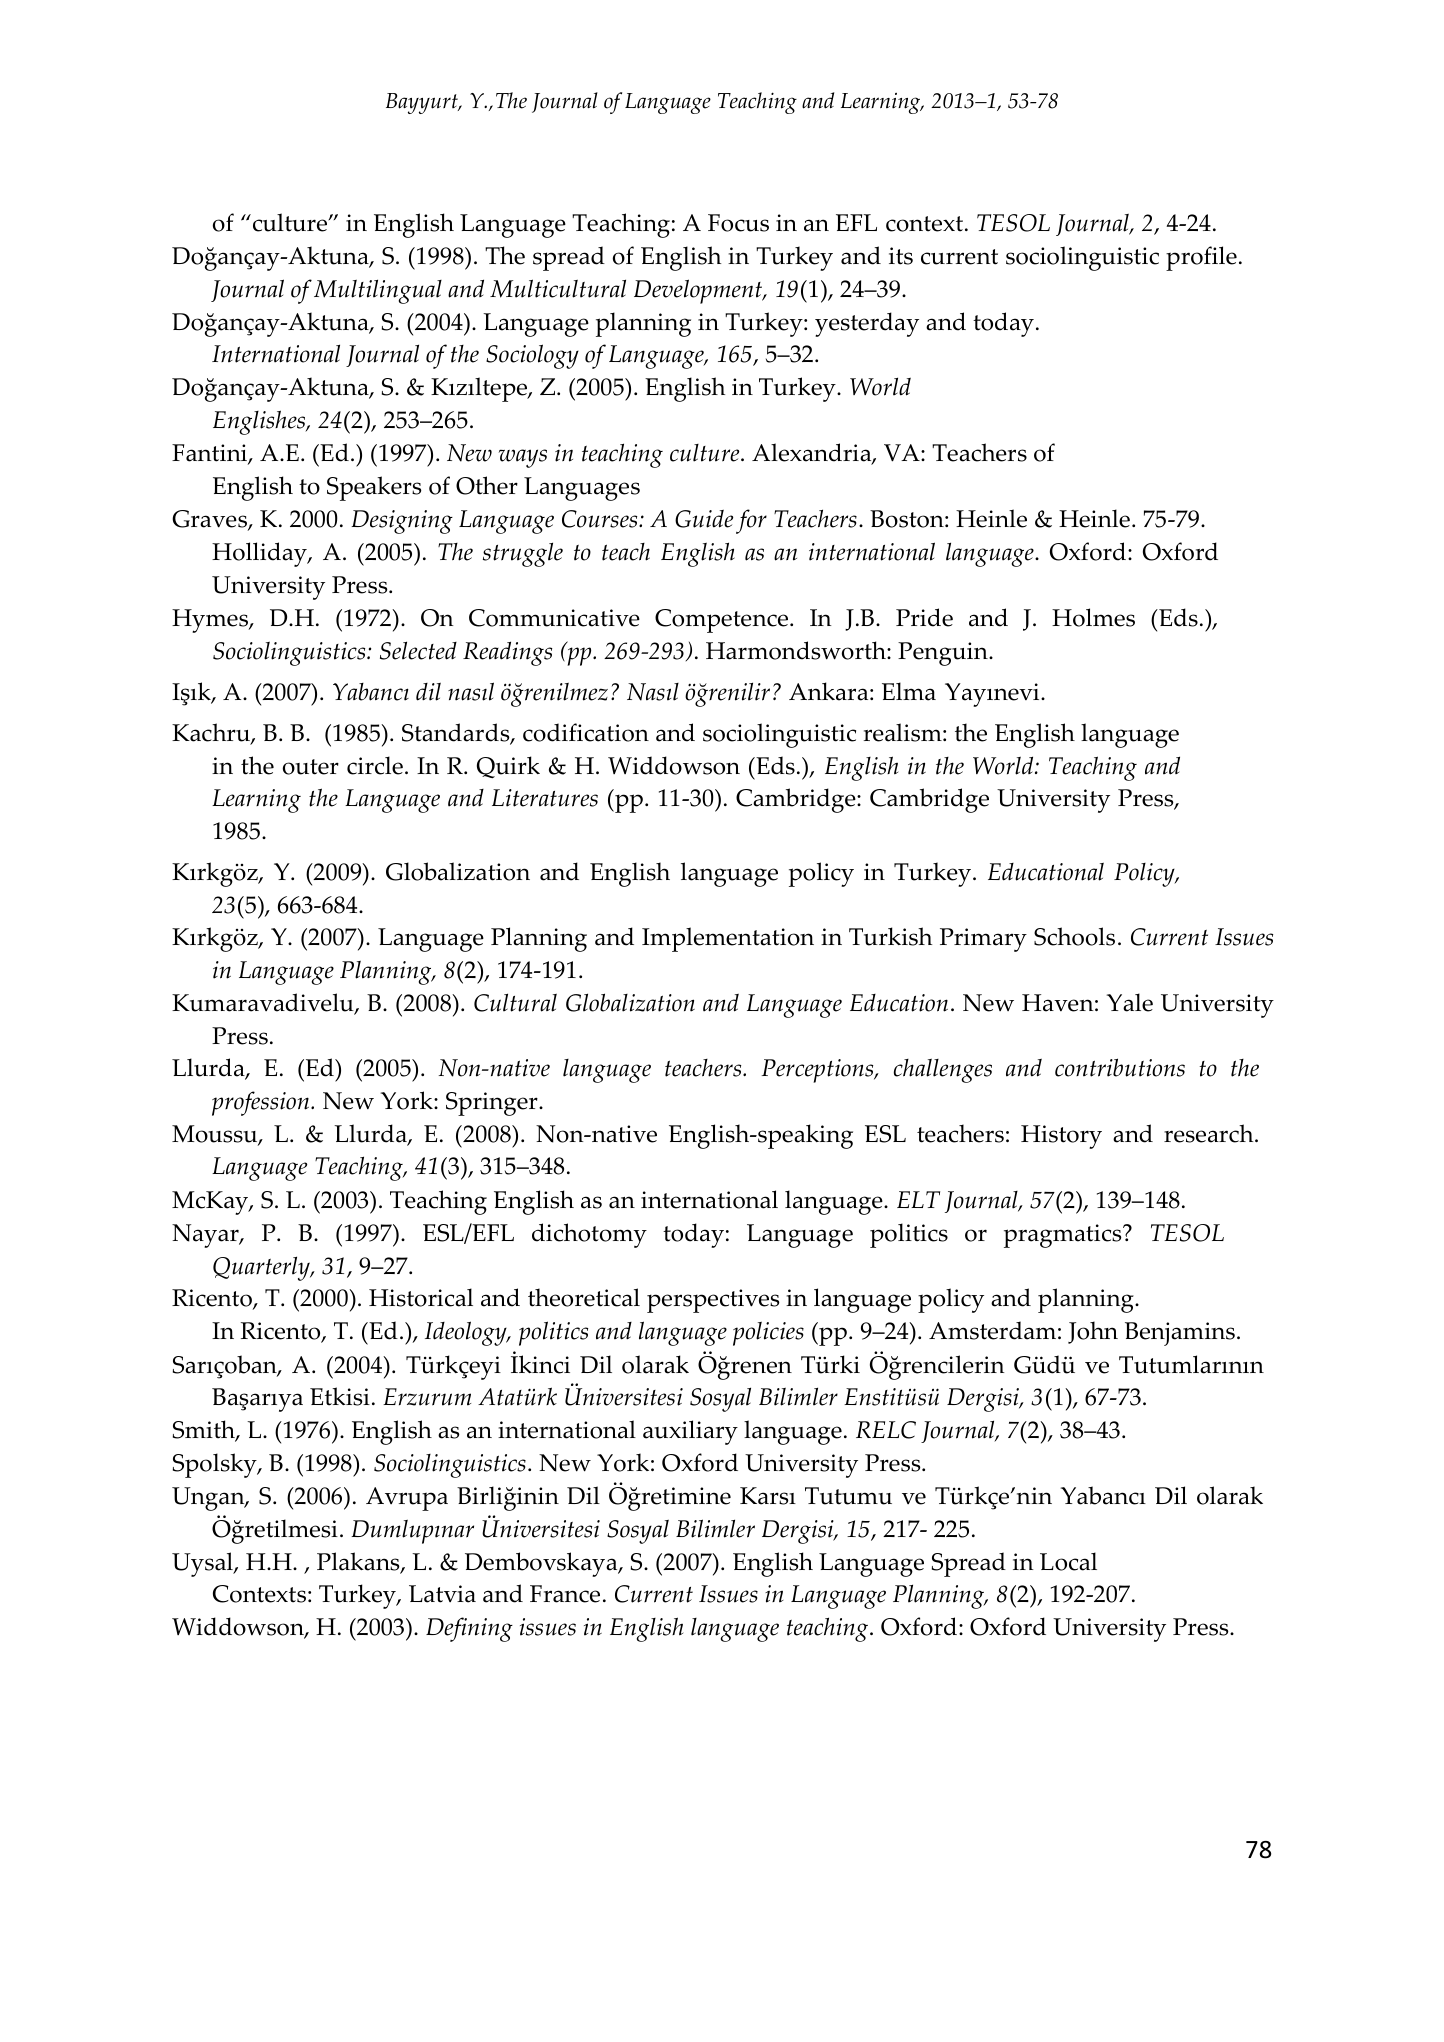 The height and width of the image is (2042, 1444). What do you see at coordinates (1061, 1137) in the image?
I see `History` at bounding box center [1061, 1137].
